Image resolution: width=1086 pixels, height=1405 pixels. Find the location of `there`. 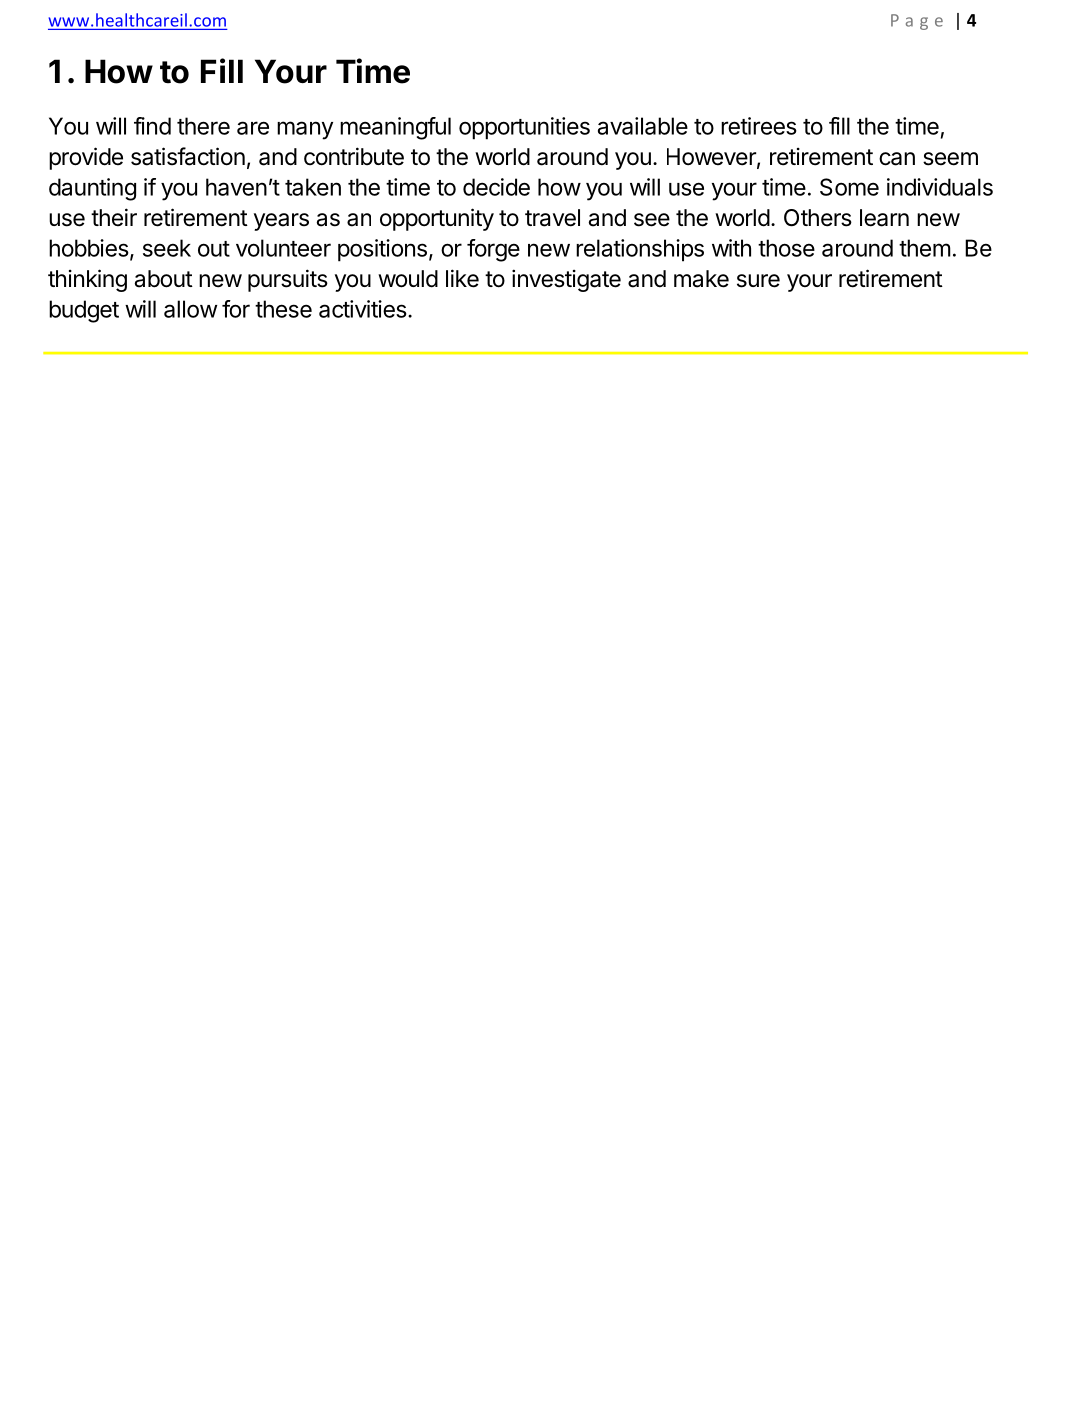

there is located at coordinates (203, 126).
